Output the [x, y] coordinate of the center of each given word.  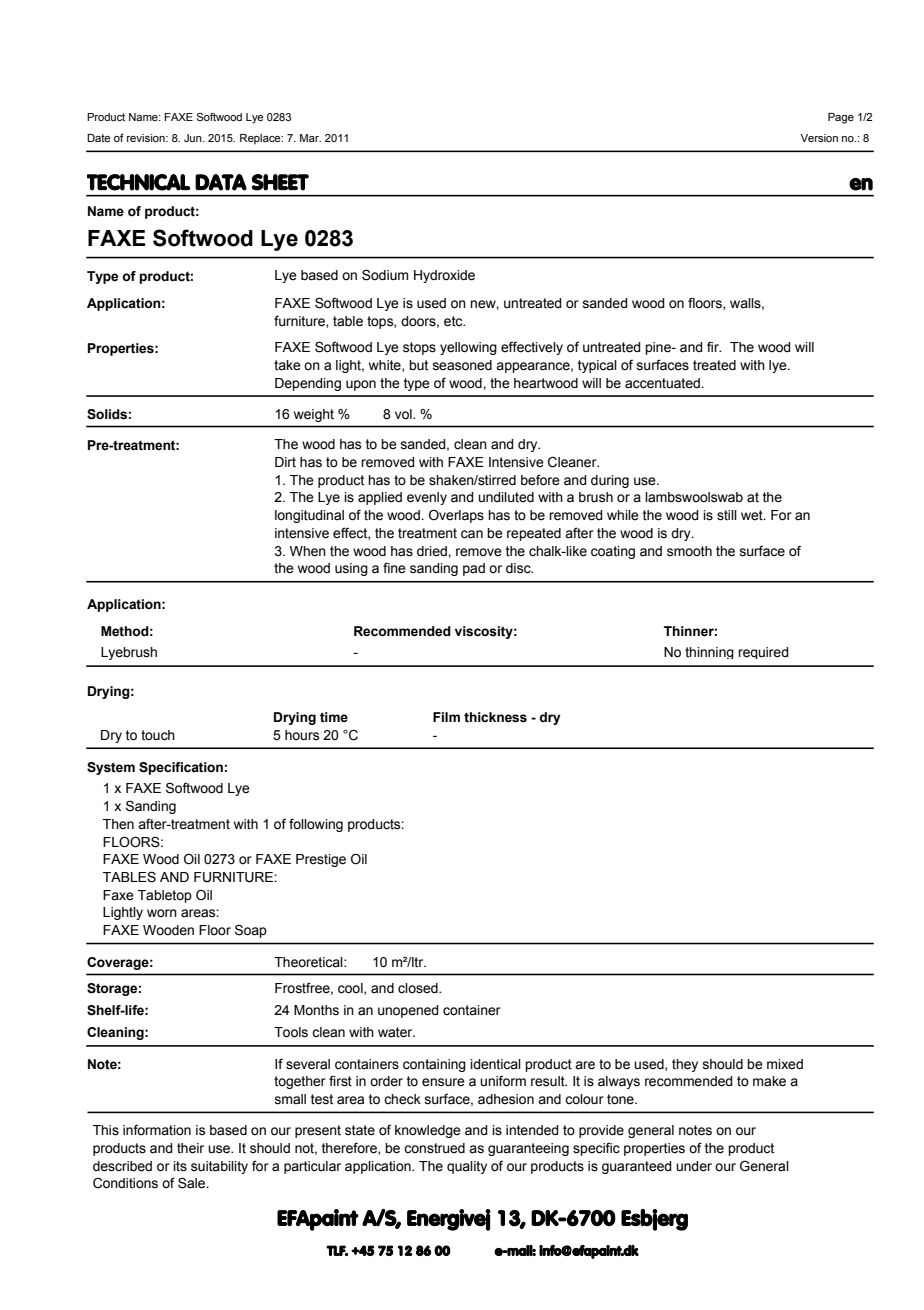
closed [419, 988]
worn [162, 913]
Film [446, 717]
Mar [310, 138]
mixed [785, 1064]
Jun [194, 138]
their [190, 1148]
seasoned [462, 365]
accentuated [663, 383]
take [287, 365]
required [763, 653]
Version [819, 138]
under [694, 1166]
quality [467, 1167]
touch [158, 735]
